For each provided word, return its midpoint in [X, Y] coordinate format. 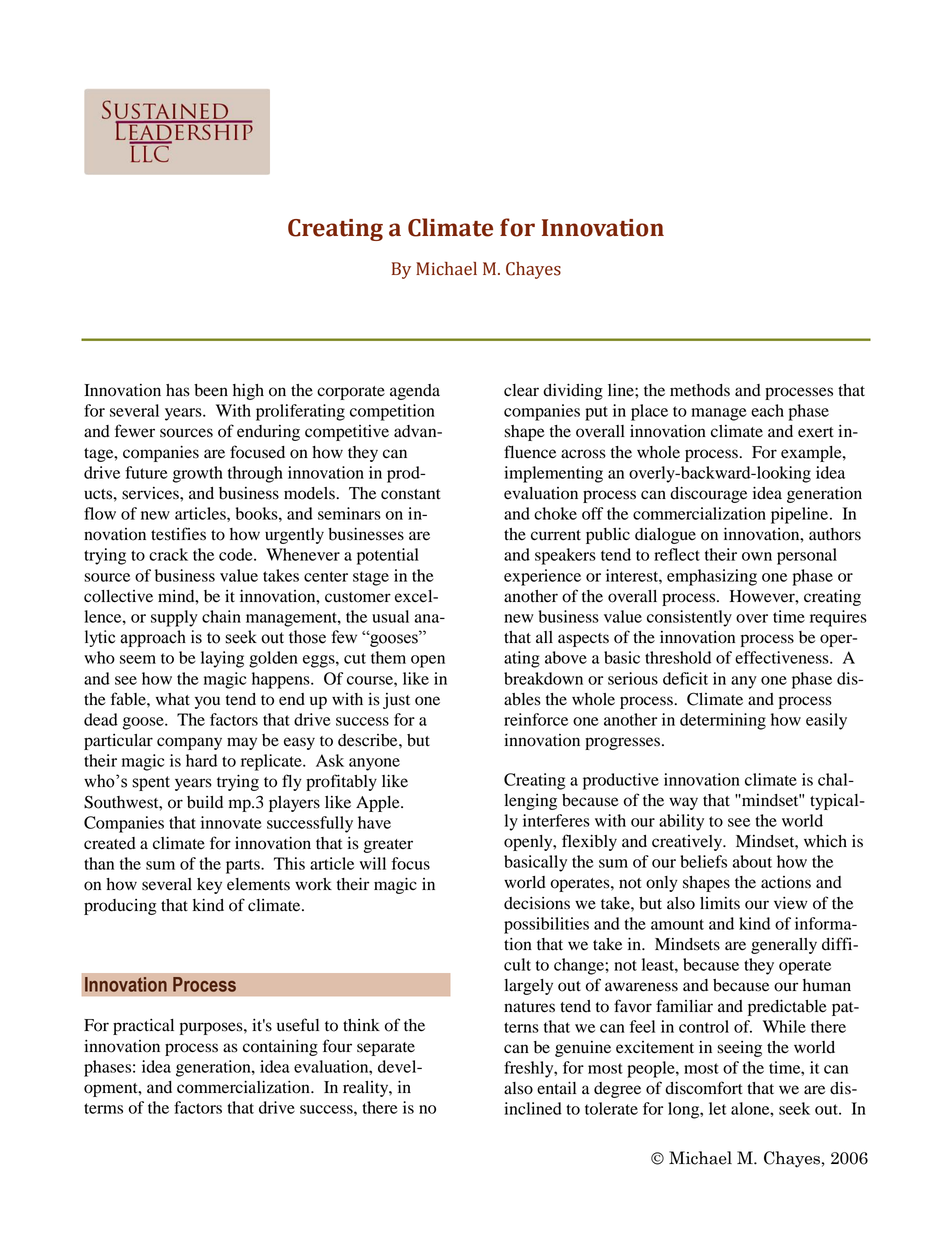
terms [103, 1108]
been [211, 390]
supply [174, 618]
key [209, 886]
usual [390, 616]
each [767, 410]
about [752, 861]
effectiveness [783, 657]
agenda [415, 392]
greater [388, 846]
